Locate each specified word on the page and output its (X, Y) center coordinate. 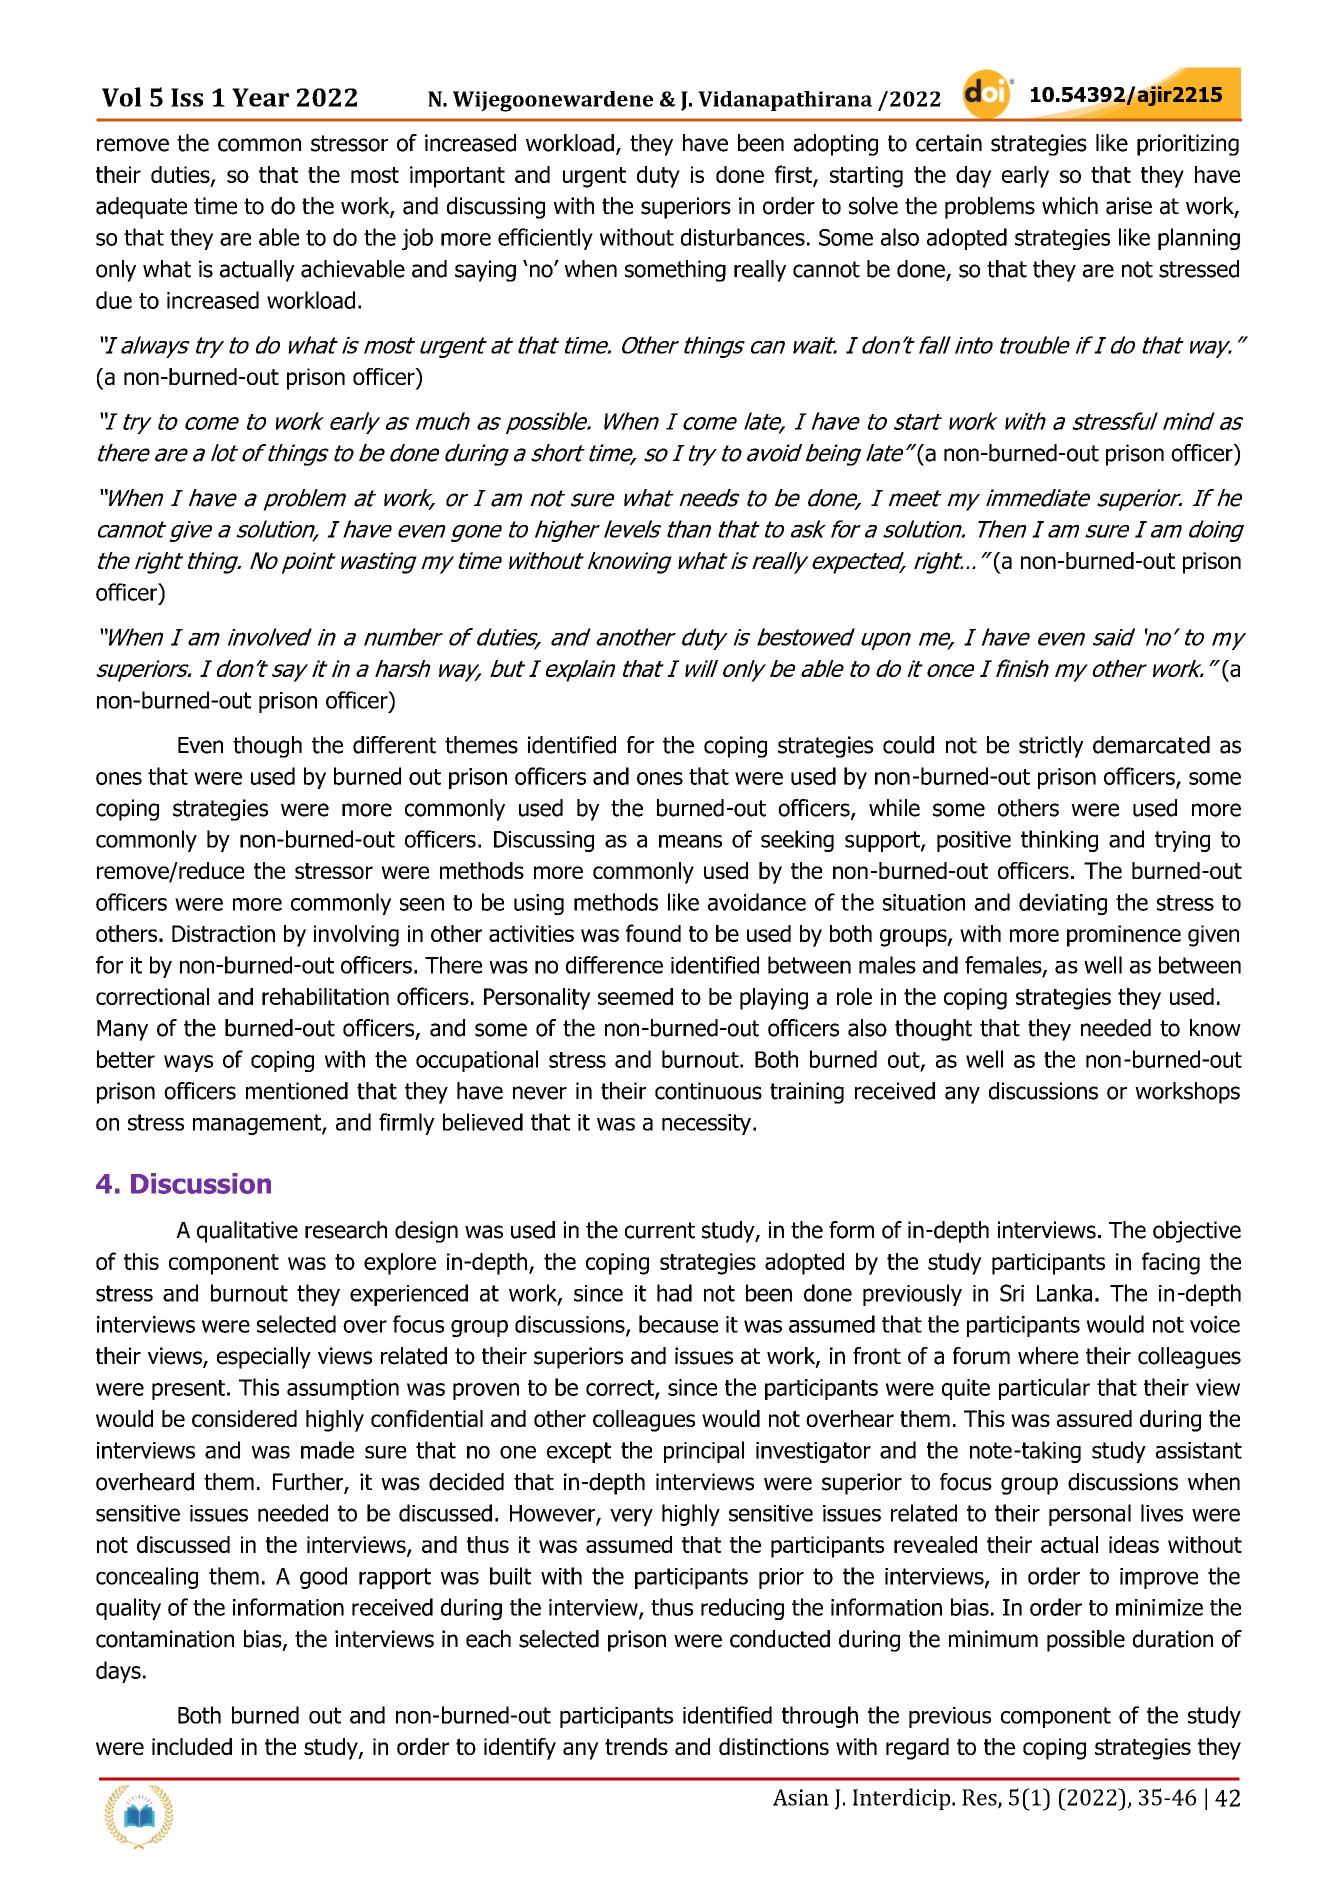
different (394, 745)
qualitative (247, 1232)
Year (260, 97)
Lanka (1064, 1293)
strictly (1051, 747)
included (192, 1746)
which (1070, 206)
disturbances (743, 237)
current (660, 1230)
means (690, 841)
